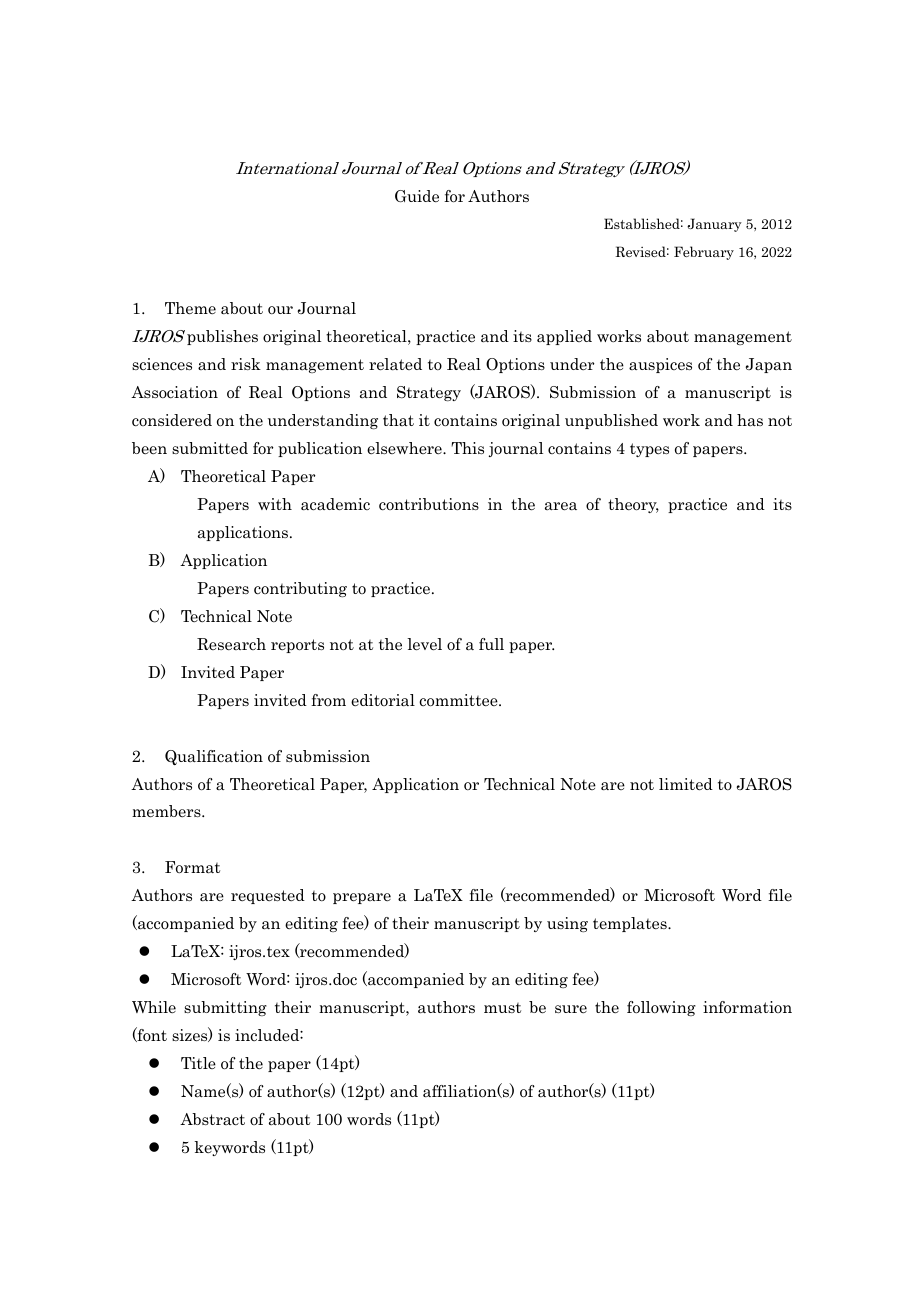 The height and width of the page is (1308, 924). What do you see at coordinates (686, 784) in the page?
I see `limited` at bounding box center [686, 784].
